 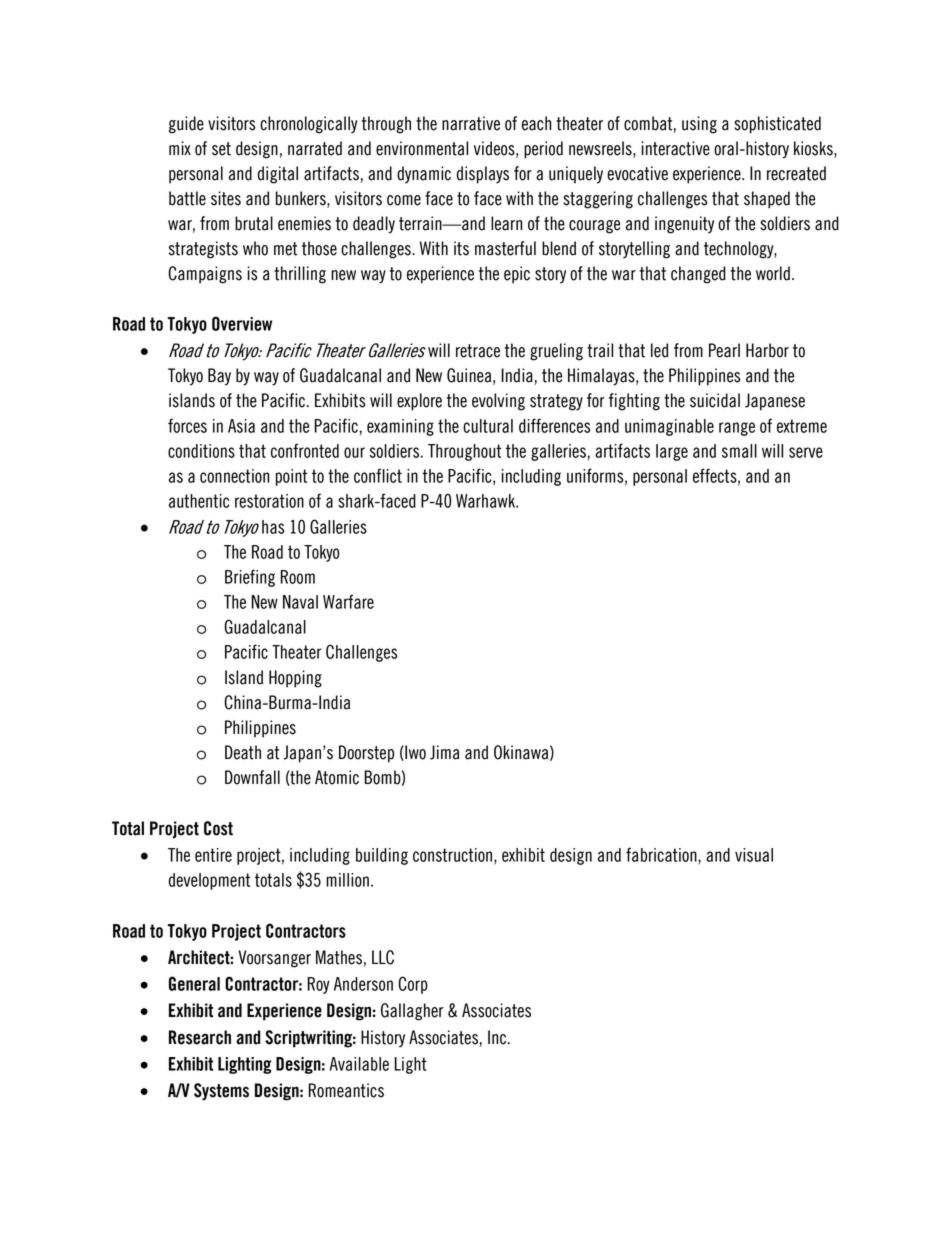 I want to click on building, so click(x=382, y=856).
